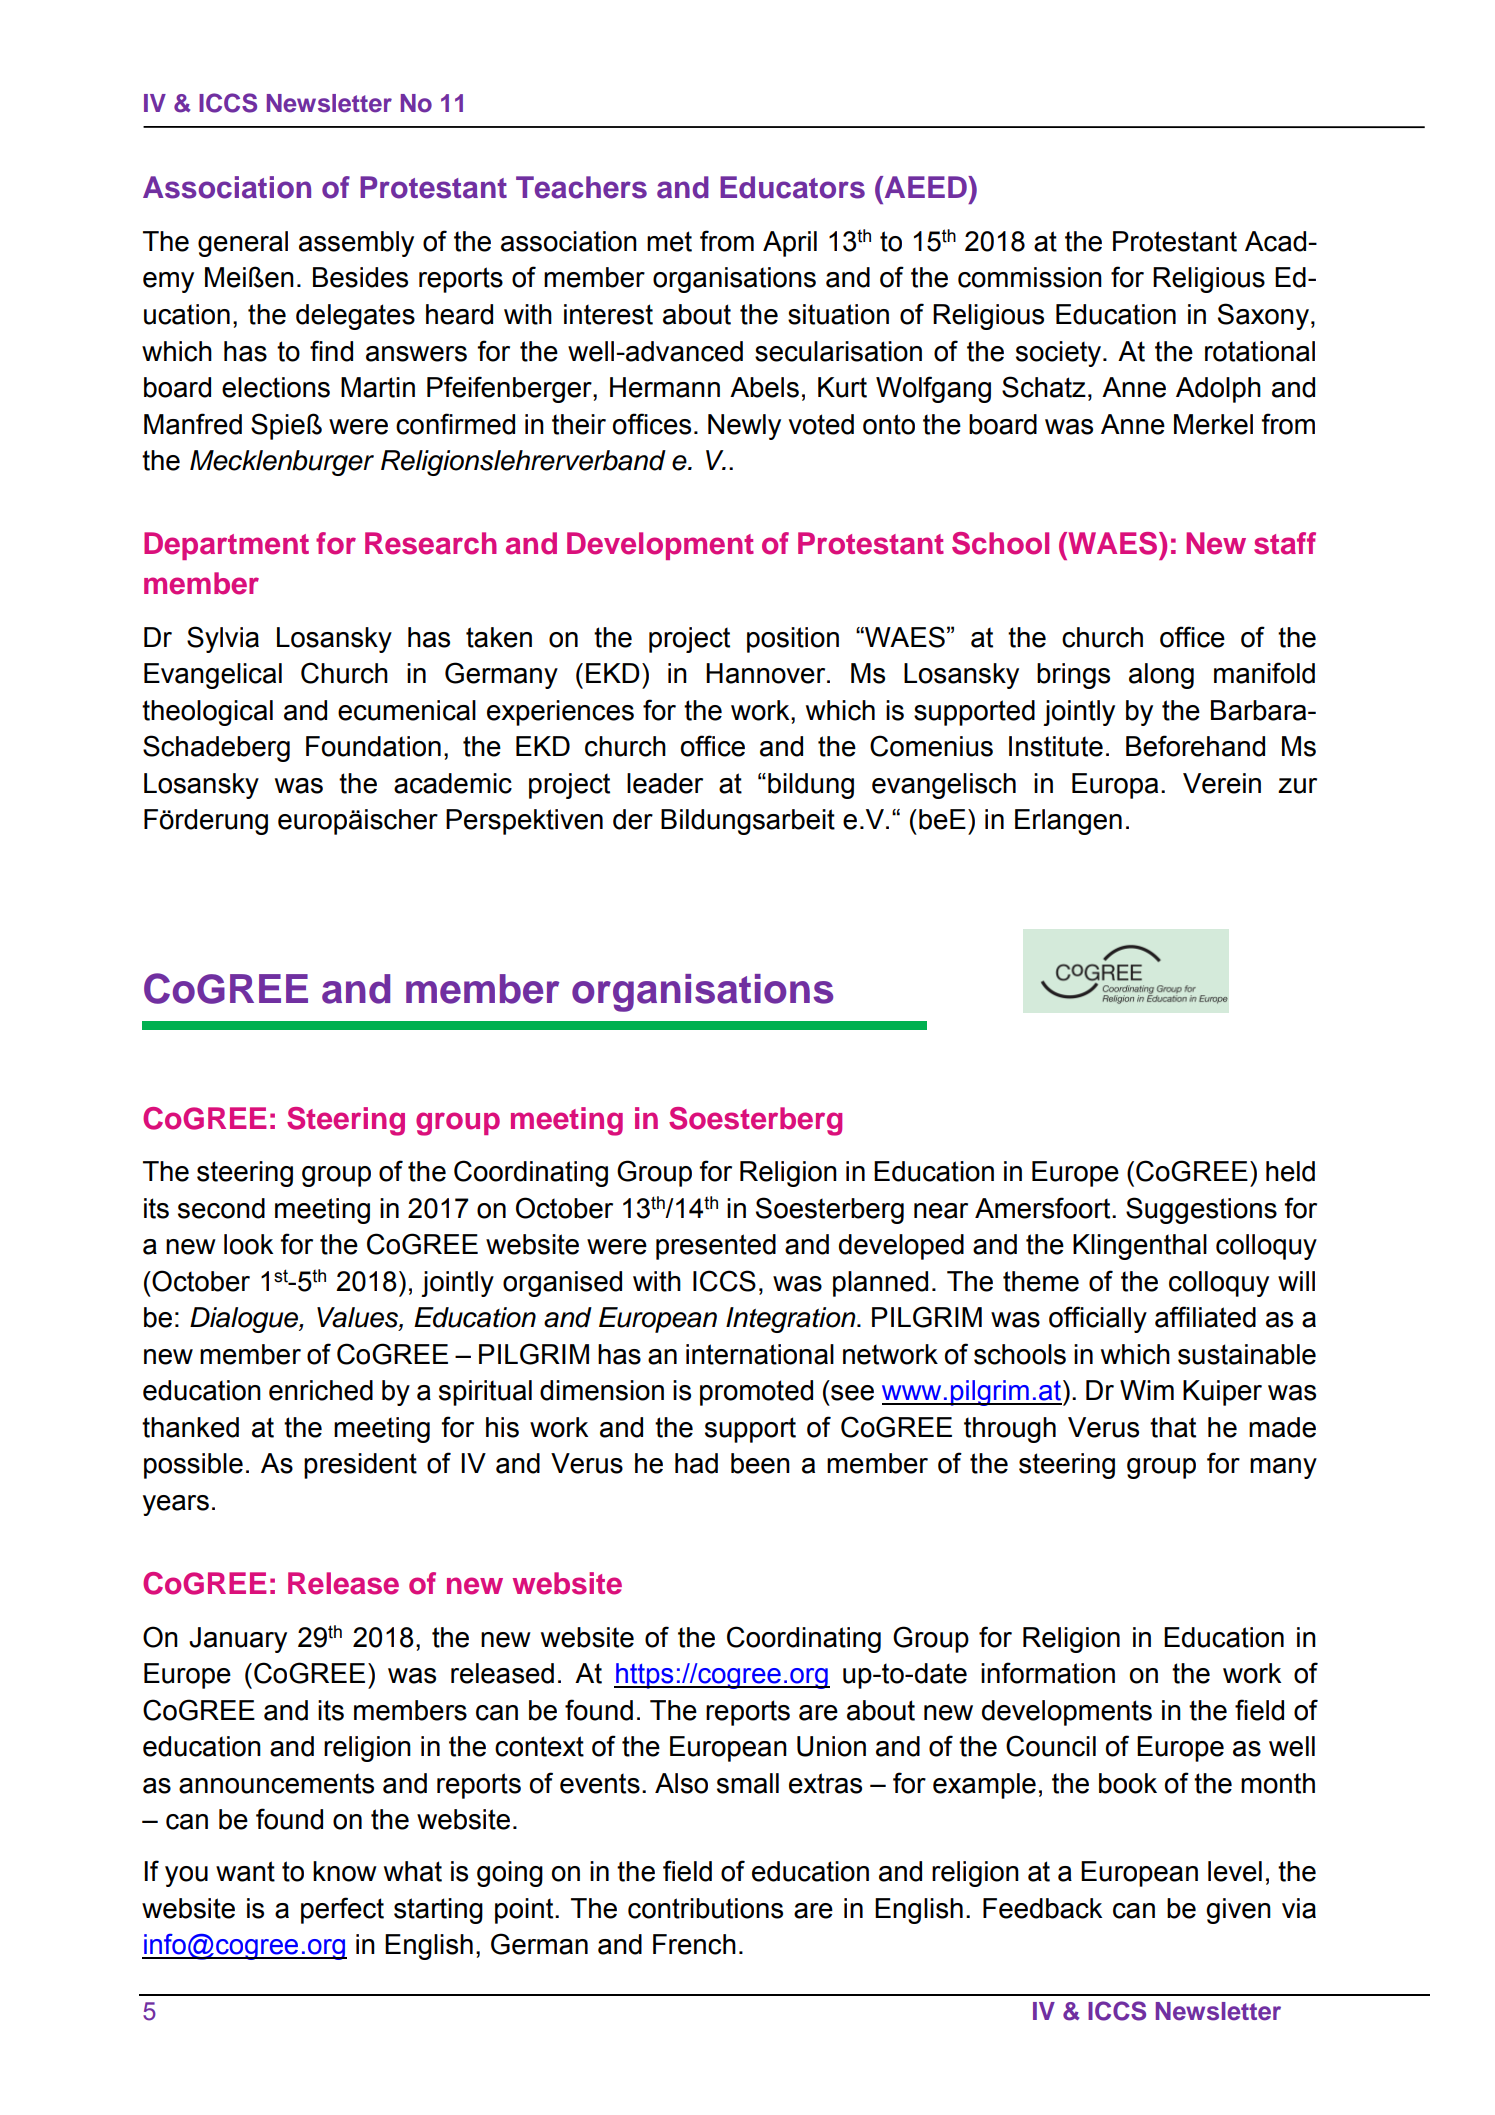 This screenshot has width=1495, height=2115. I want to click on perfect, so click(342, 1910).
